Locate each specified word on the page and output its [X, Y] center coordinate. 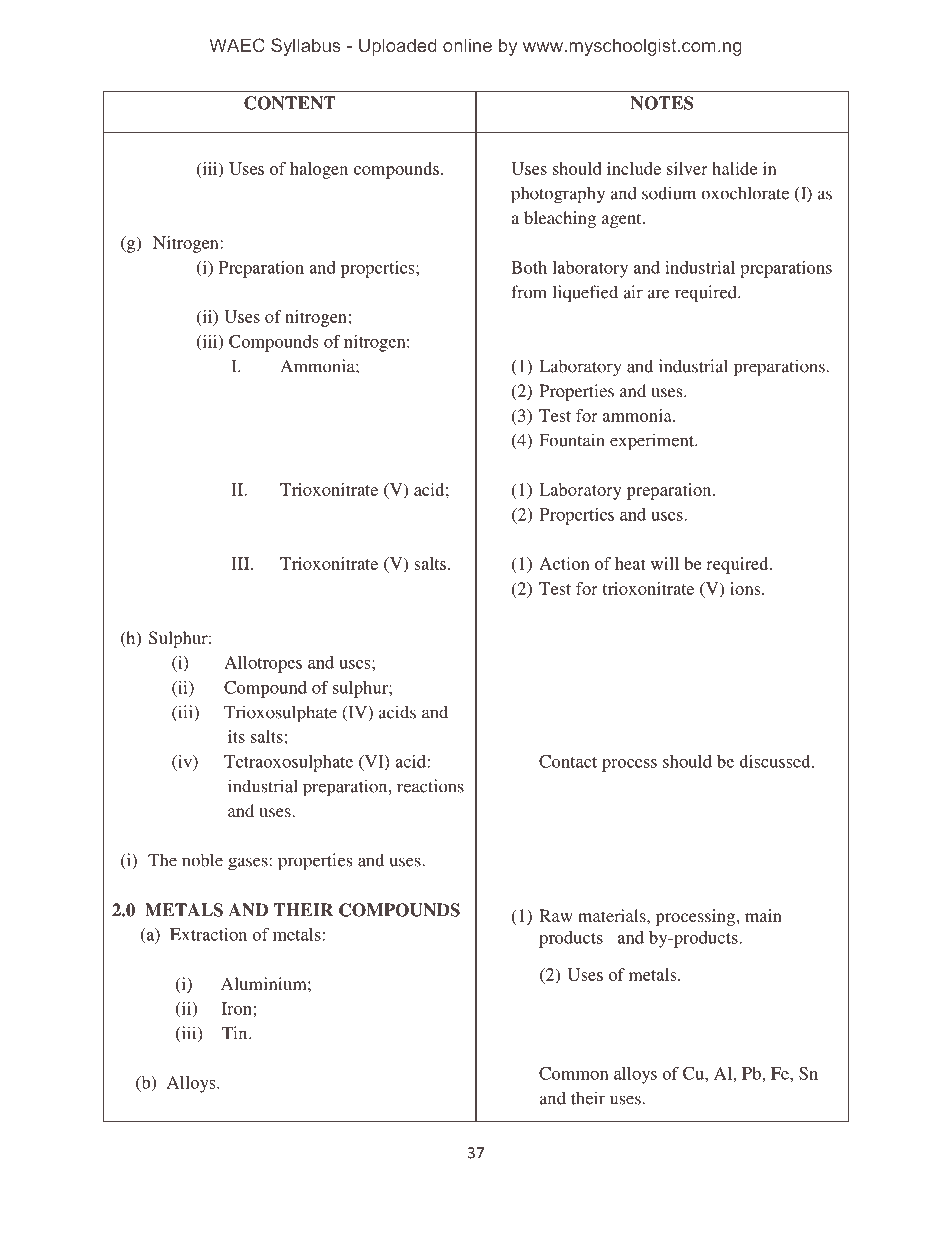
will [665, 563]
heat [630, 563]
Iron [237, 1008]
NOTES [662, 103]
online [467, 45]
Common [574, 1073]
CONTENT [290, 103]
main [763, 915]
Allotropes [263, 664]
